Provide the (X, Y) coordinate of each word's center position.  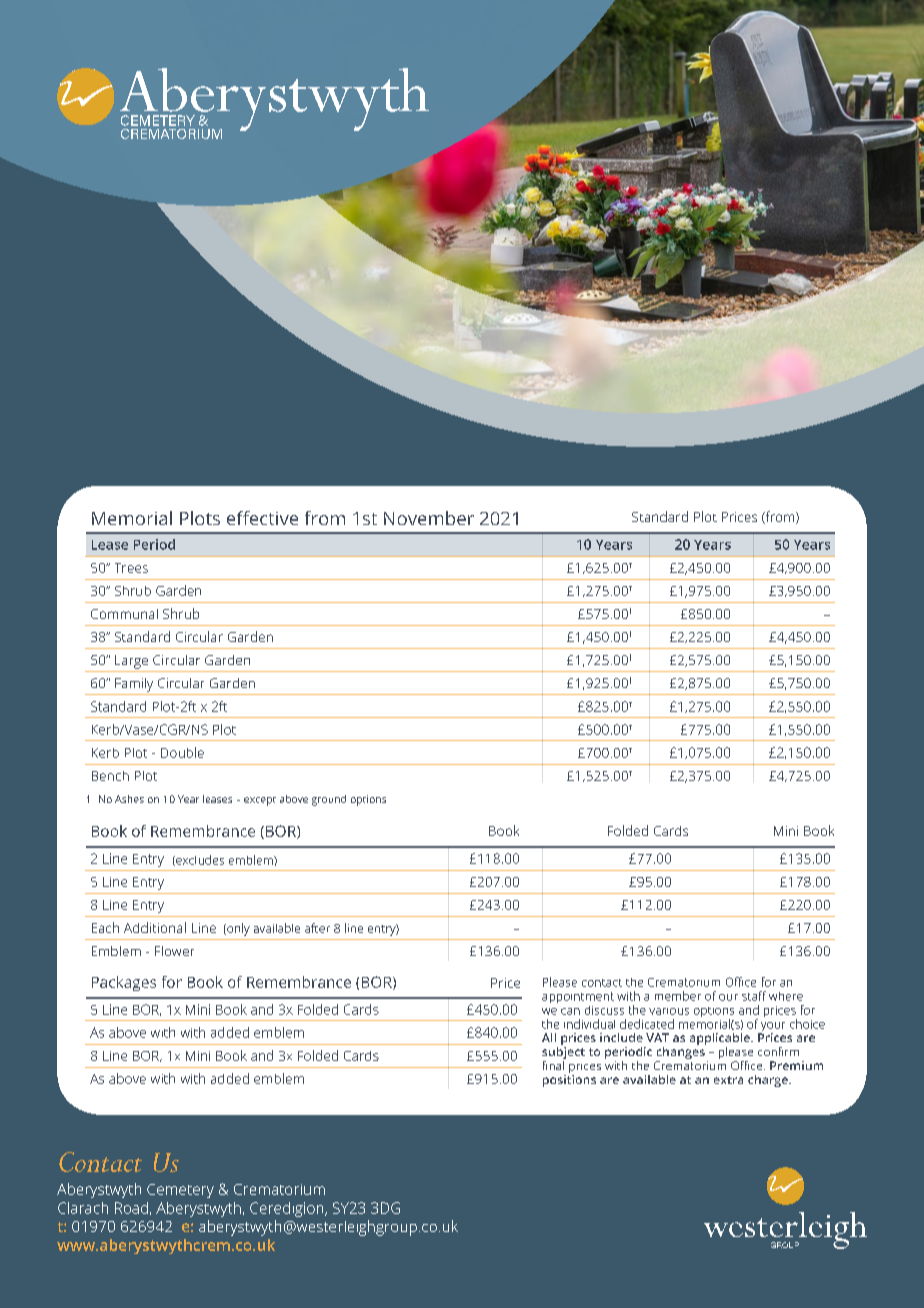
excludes (199, 860)
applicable (721, 1040)
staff (754, 996)
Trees (131, 568)
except (260, 801)
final (554, 1064)
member (678, 996)
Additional (155, 927)
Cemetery (180, 1191)
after (317, 928)
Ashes (129, 799)
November (429, 518)
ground (329, 800)
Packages (124, 983)
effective (262, 518)
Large (131, 662)
